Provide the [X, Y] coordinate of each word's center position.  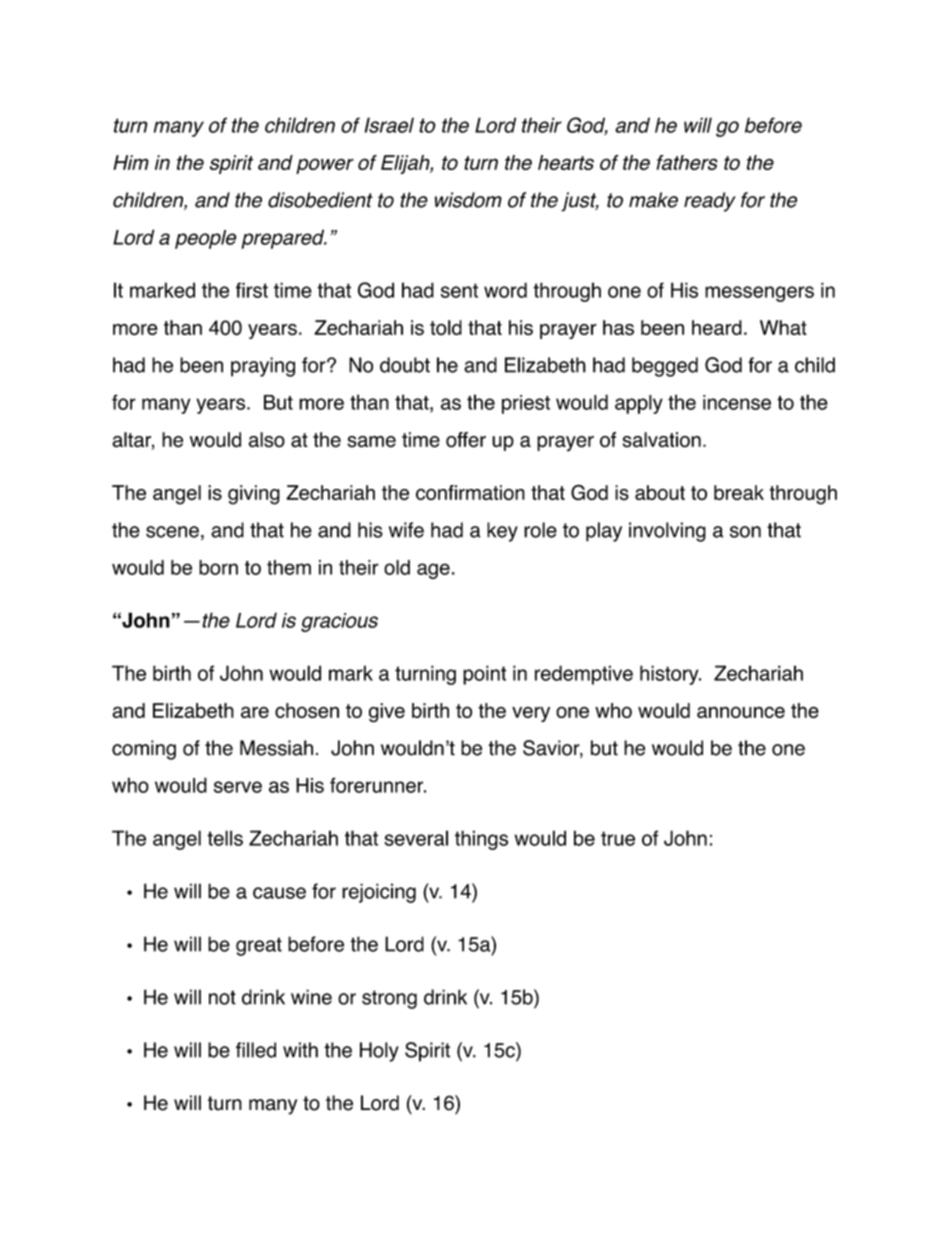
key [502, 532]
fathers [687, 162]
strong [389, 999]
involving [667, 532]
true [618, 838]
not [222, 997]
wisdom [468, 200]
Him [131, 162]
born [218, 567]
